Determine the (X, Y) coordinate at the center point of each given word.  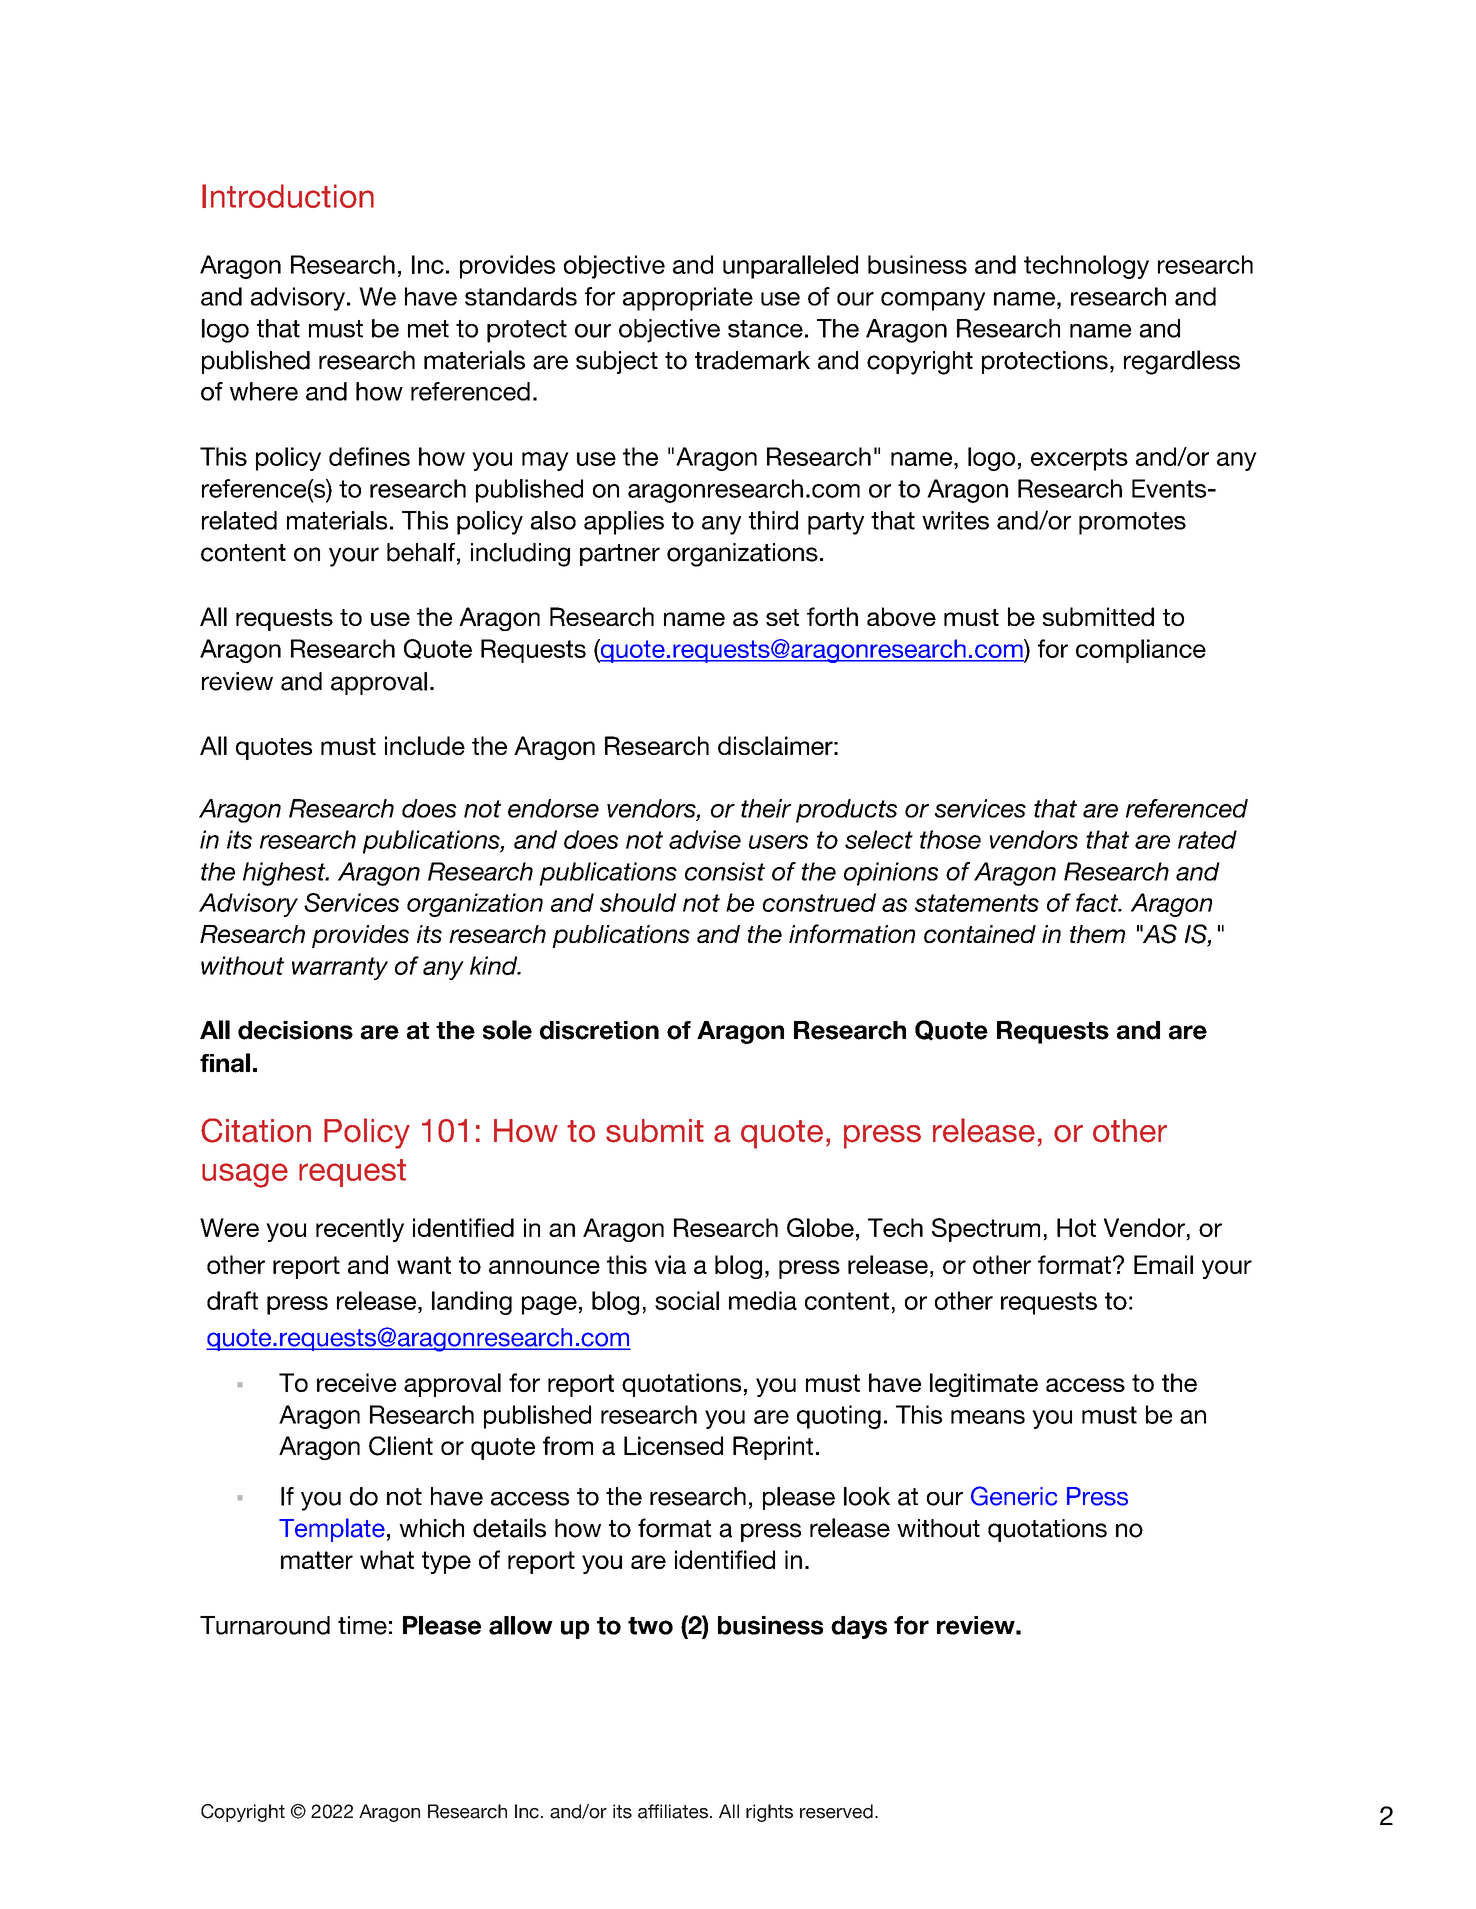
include (425, 745)
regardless (1182, 362)
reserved (836, 1811)
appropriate (688, 299)
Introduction (288, 196)
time (362, 1625)
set (782, 617)
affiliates (674, 1811)
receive (356, 1382)
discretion (599, 1030)
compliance (1141, 651)
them (1097, 934)
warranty (340, 968)
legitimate (984, 1385)
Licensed (673, 1445)
